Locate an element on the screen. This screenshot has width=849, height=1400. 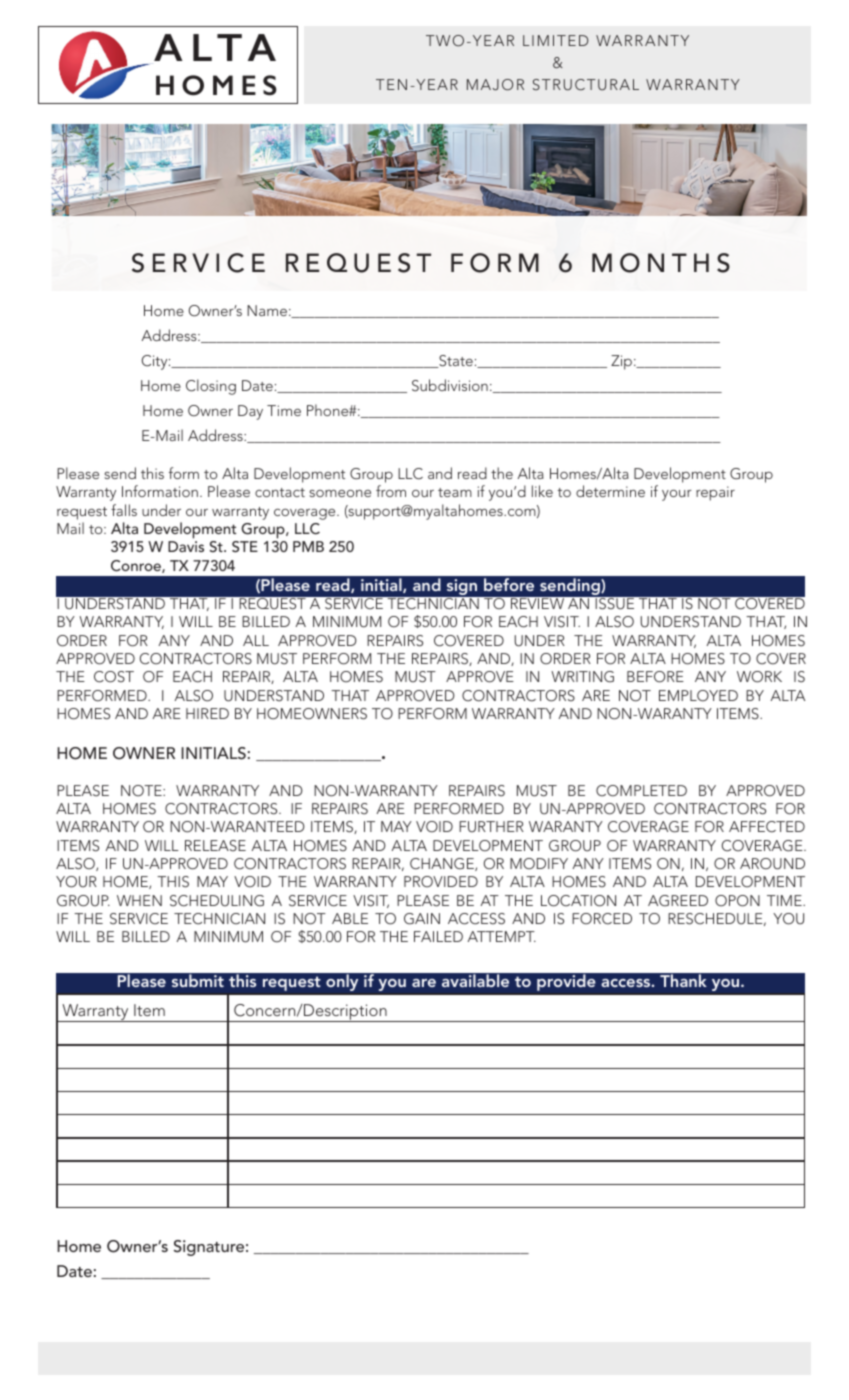
SCHEDULING is located at coordinates (217, 901).
